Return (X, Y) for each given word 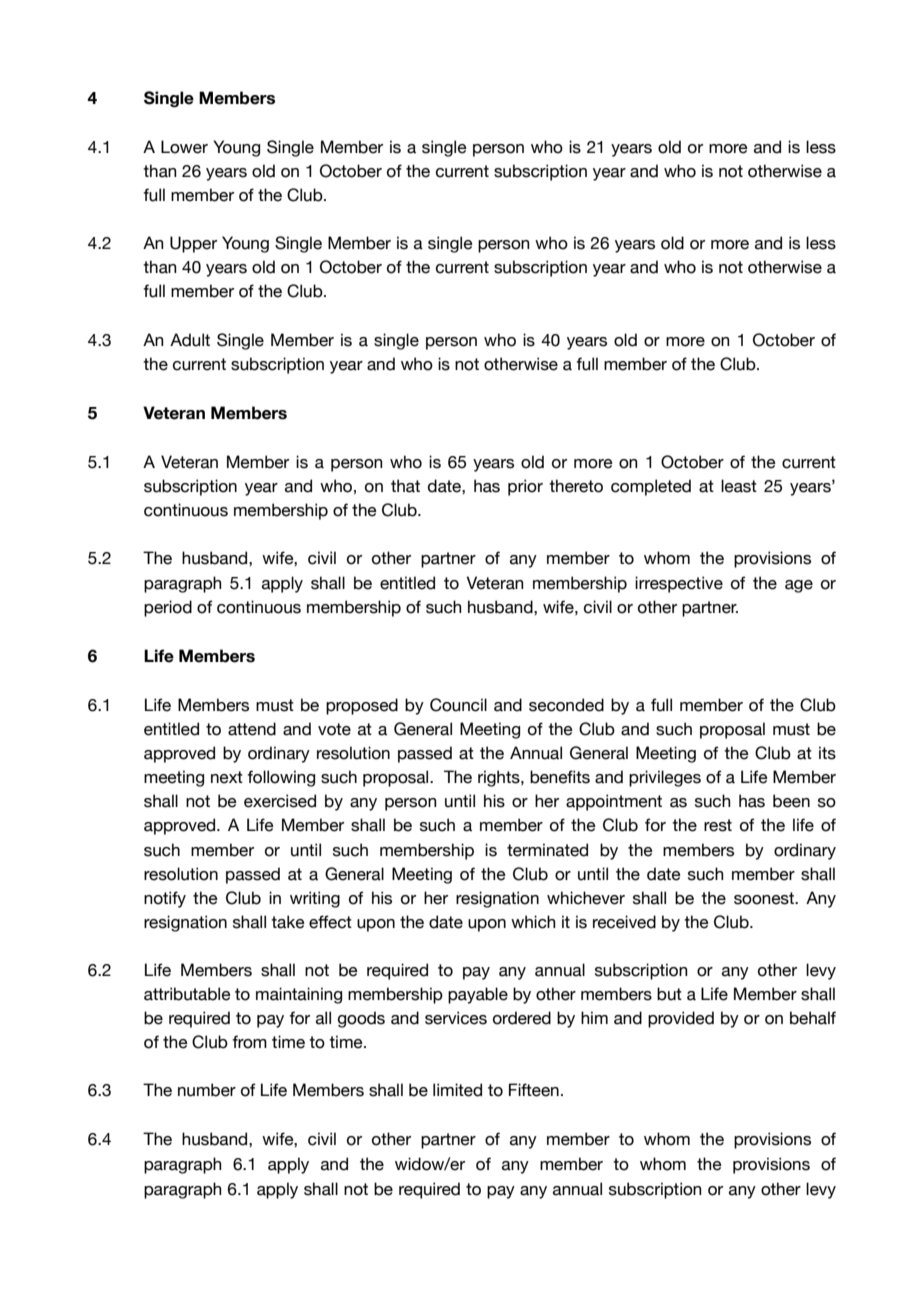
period (168, 608)
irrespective (679, 584)
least (739, 486)
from (249, 1042)
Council (458, 705)
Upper (193, 244)
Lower (184, 147)
